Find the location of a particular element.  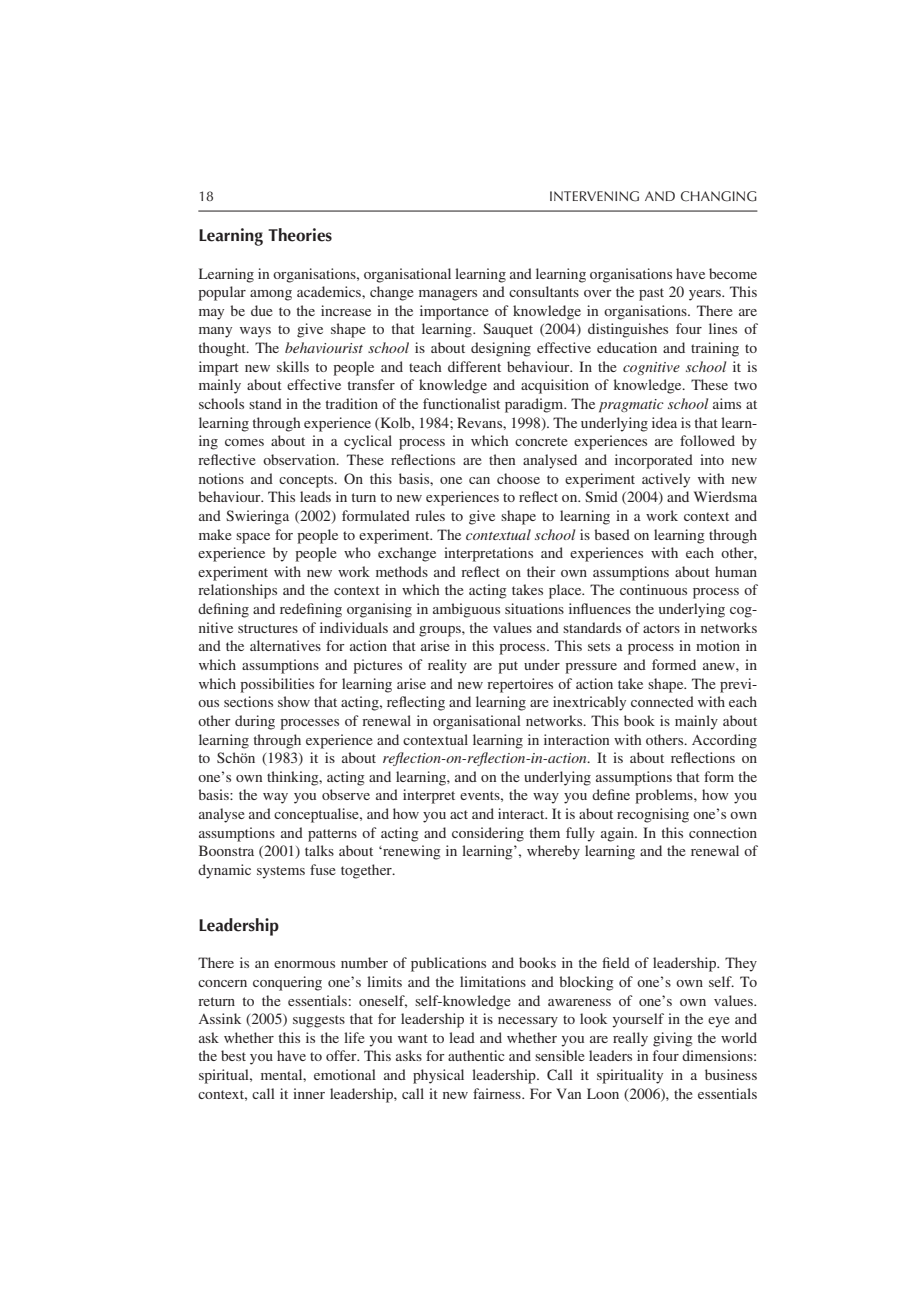

systems is located at coordinates (281, 872).
